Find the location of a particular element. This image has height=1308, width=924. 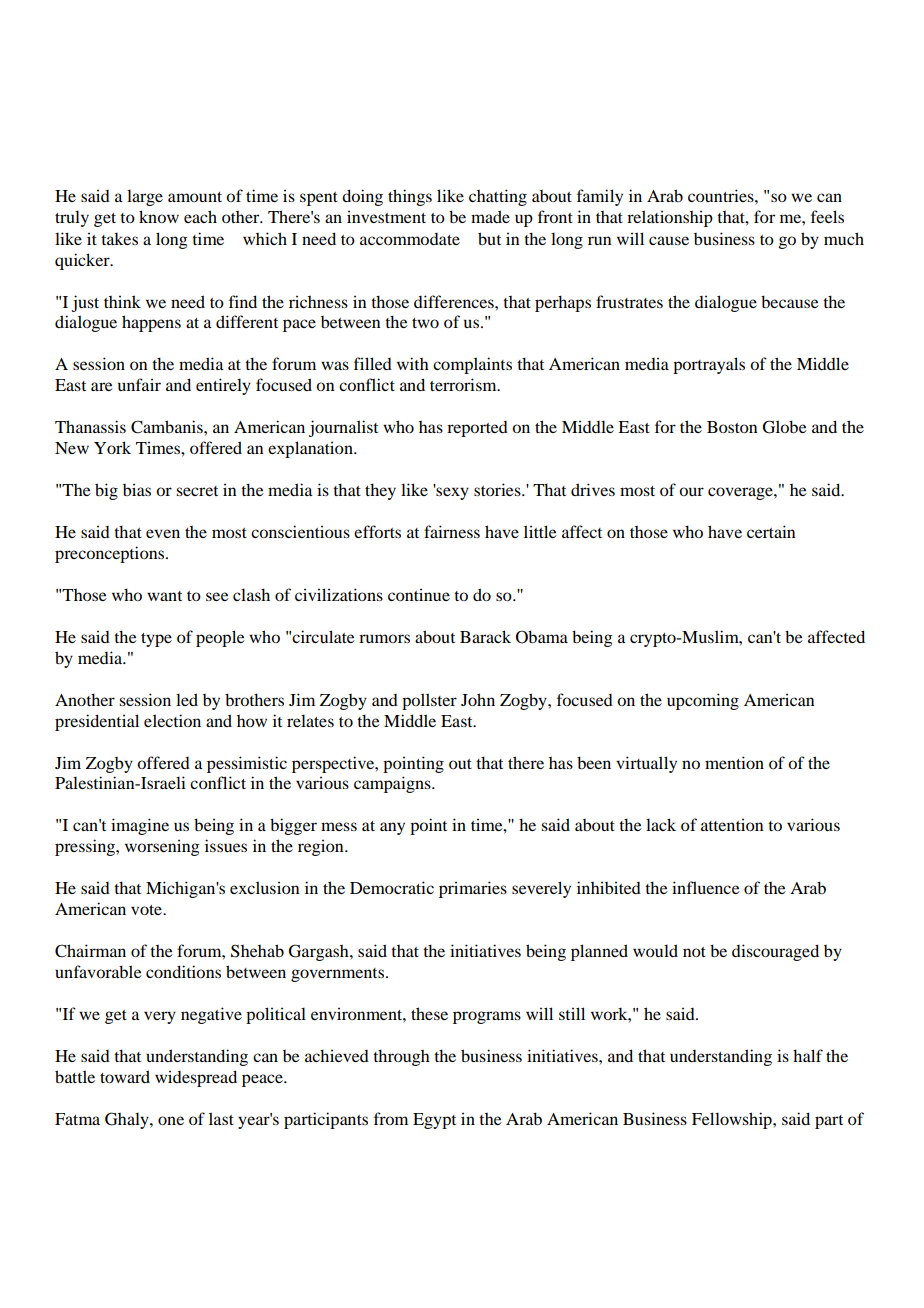

fairness is located at coordinates (452, 531).
